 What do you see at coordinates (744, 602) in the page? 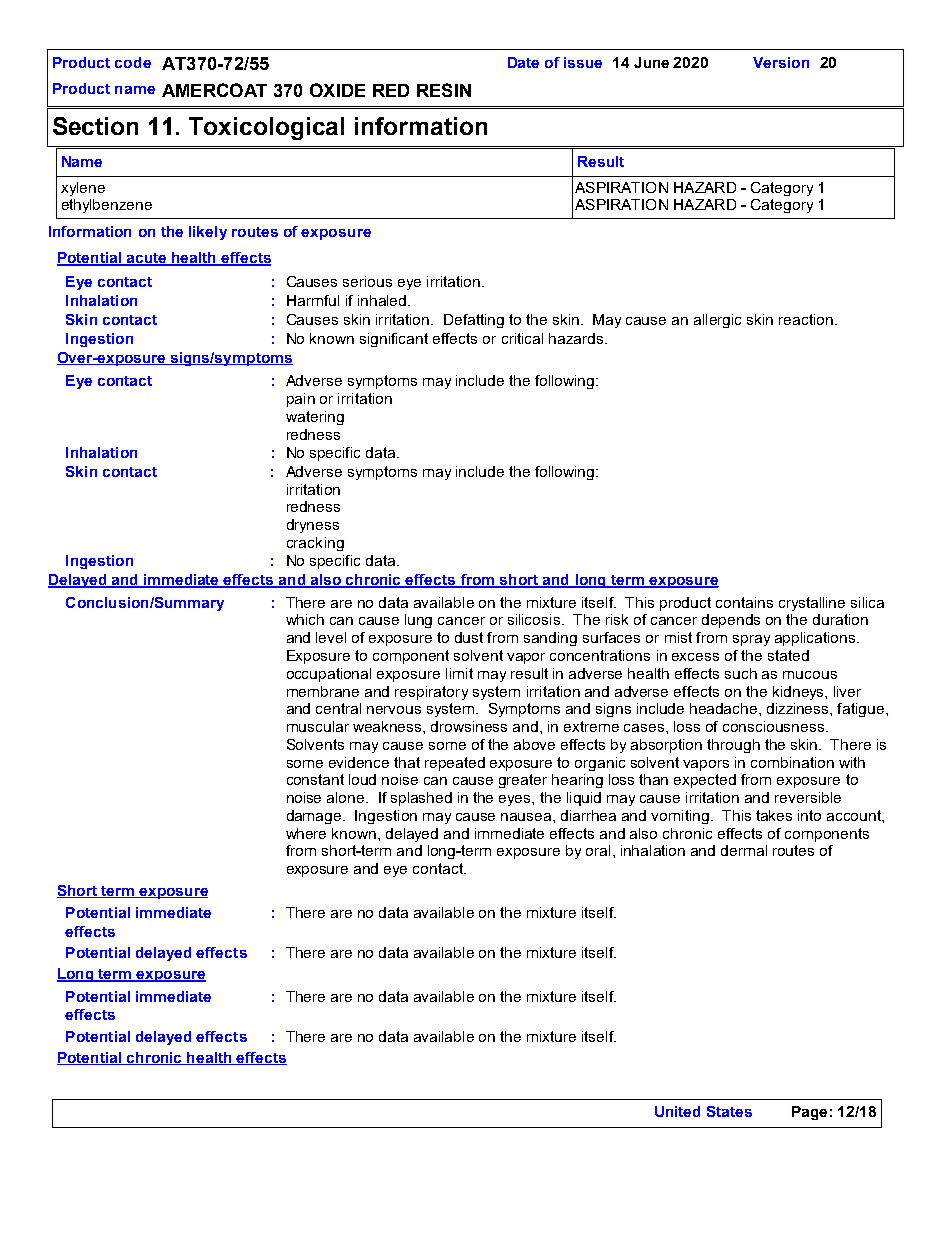
I see `contains` at bounding box center [744, 602].
